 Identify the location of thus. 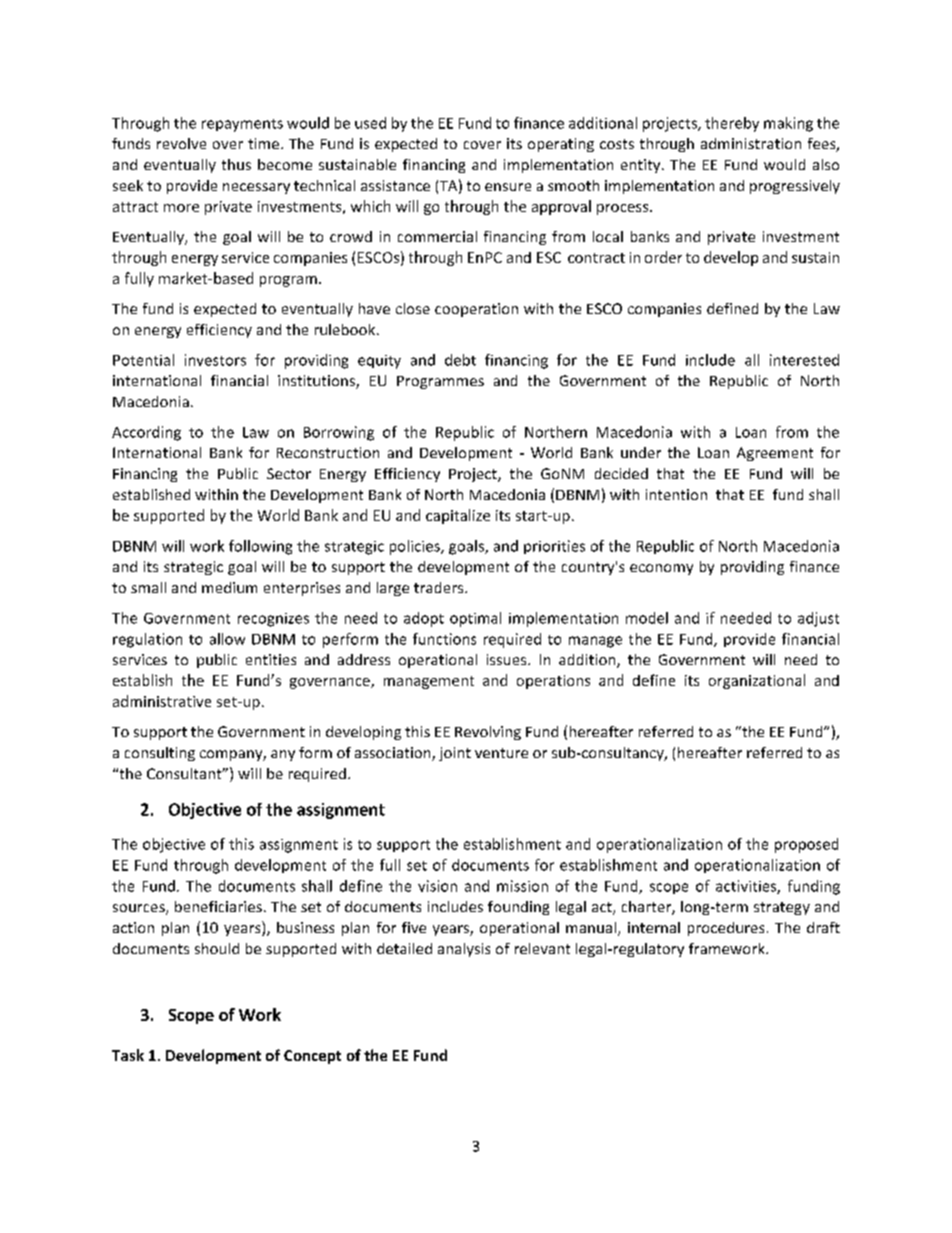
(236, 164).
